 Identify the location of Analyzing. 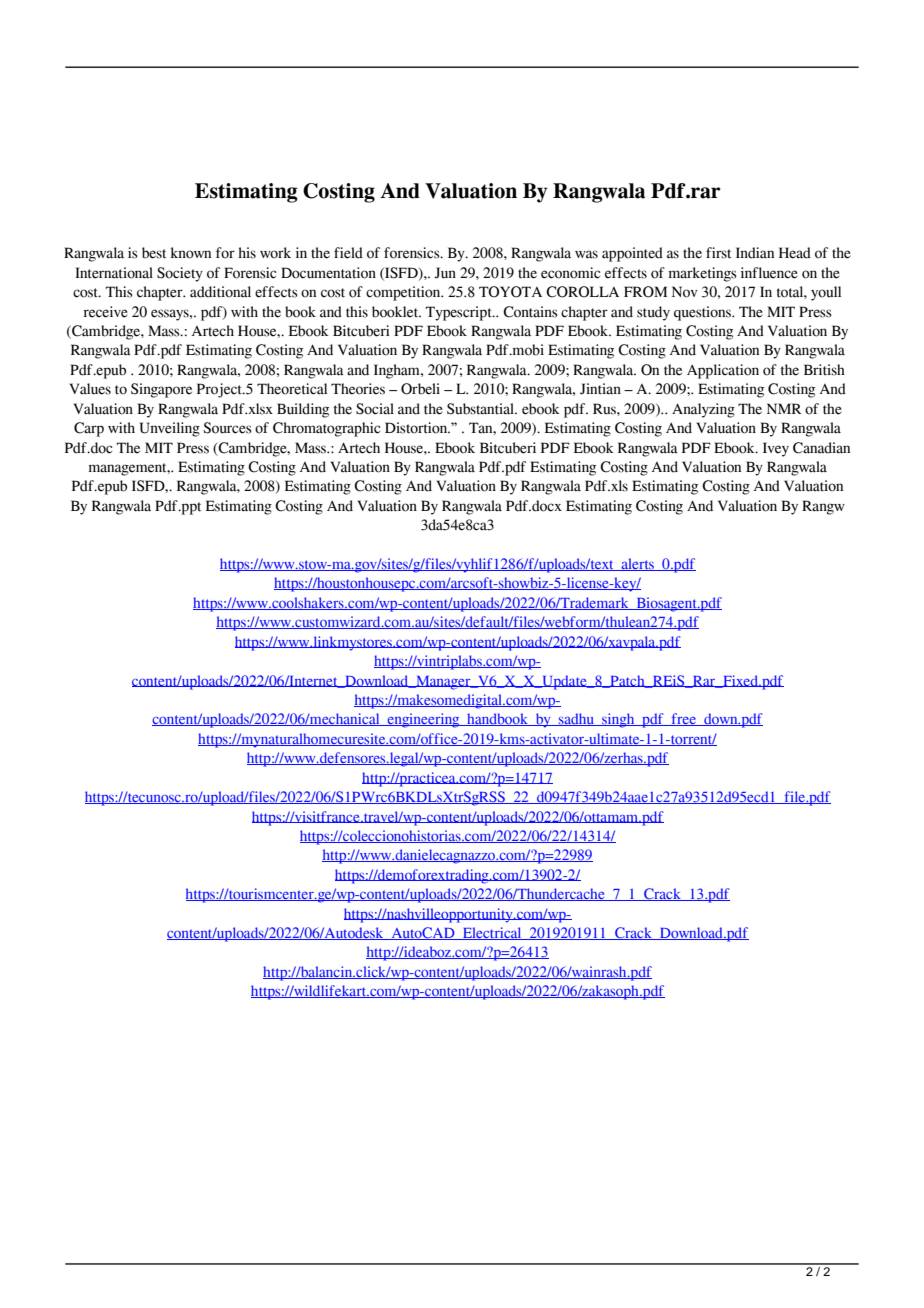
(703, 410).
